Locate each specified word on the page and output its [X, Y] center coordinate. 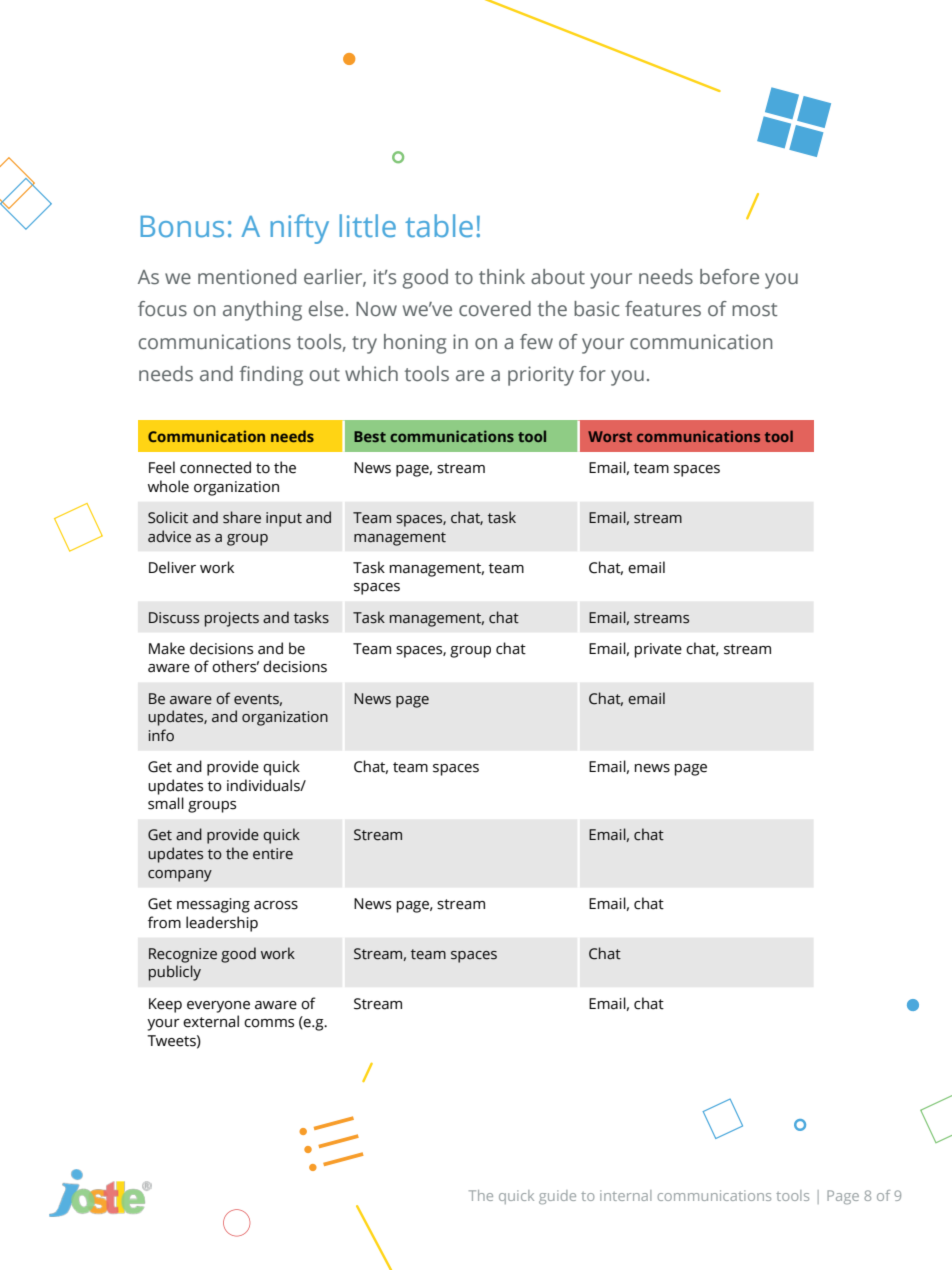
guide [557, 1197]
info [161, 735]
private [658, 650]
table [439, 226]
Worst [610, 436]
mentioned [247, 277]
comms [269, 1023]
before [729, 277]
